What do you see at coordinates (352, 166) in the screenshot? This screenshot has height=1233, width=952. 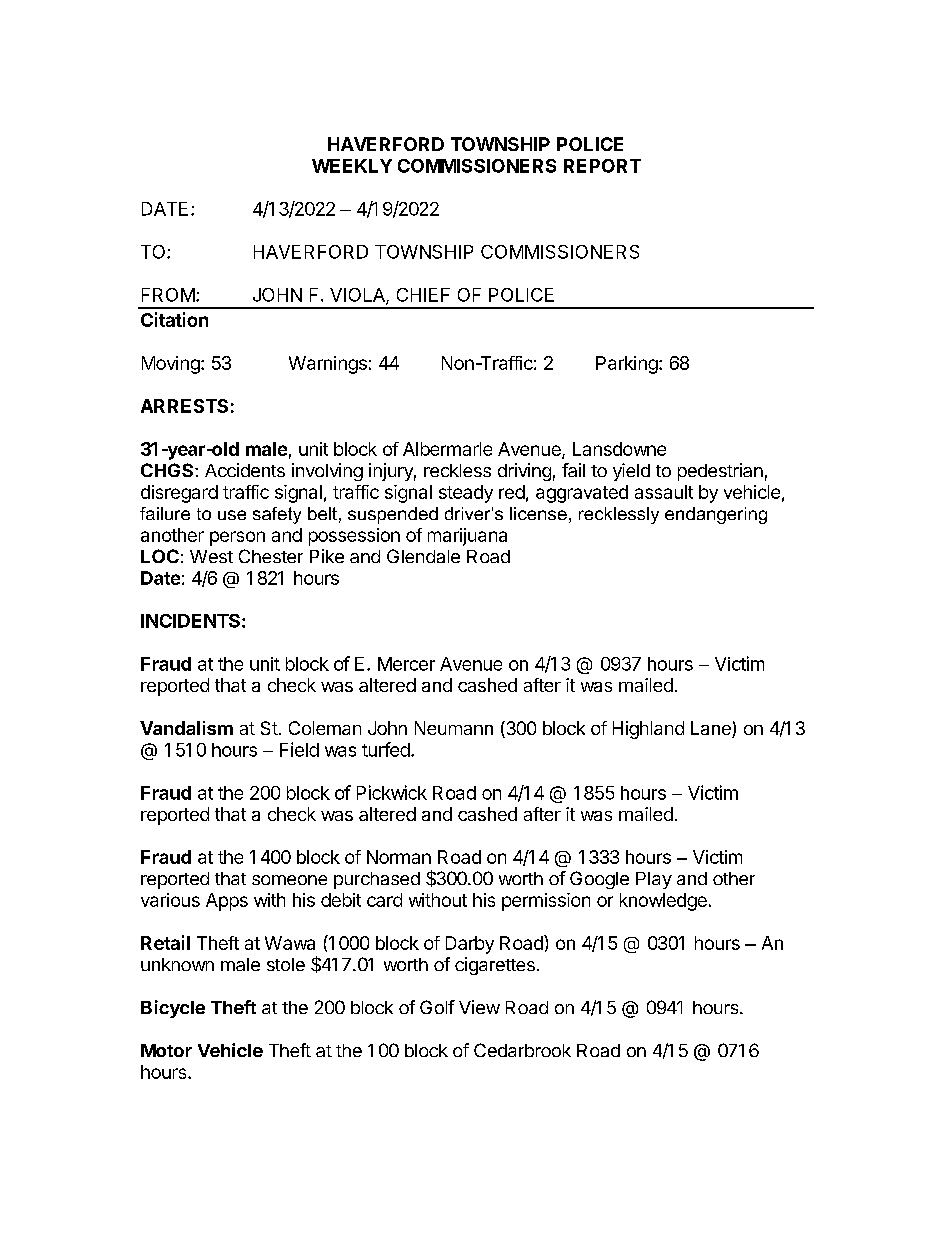 I see `WEEKLY` at bounding box center [352, 166].
